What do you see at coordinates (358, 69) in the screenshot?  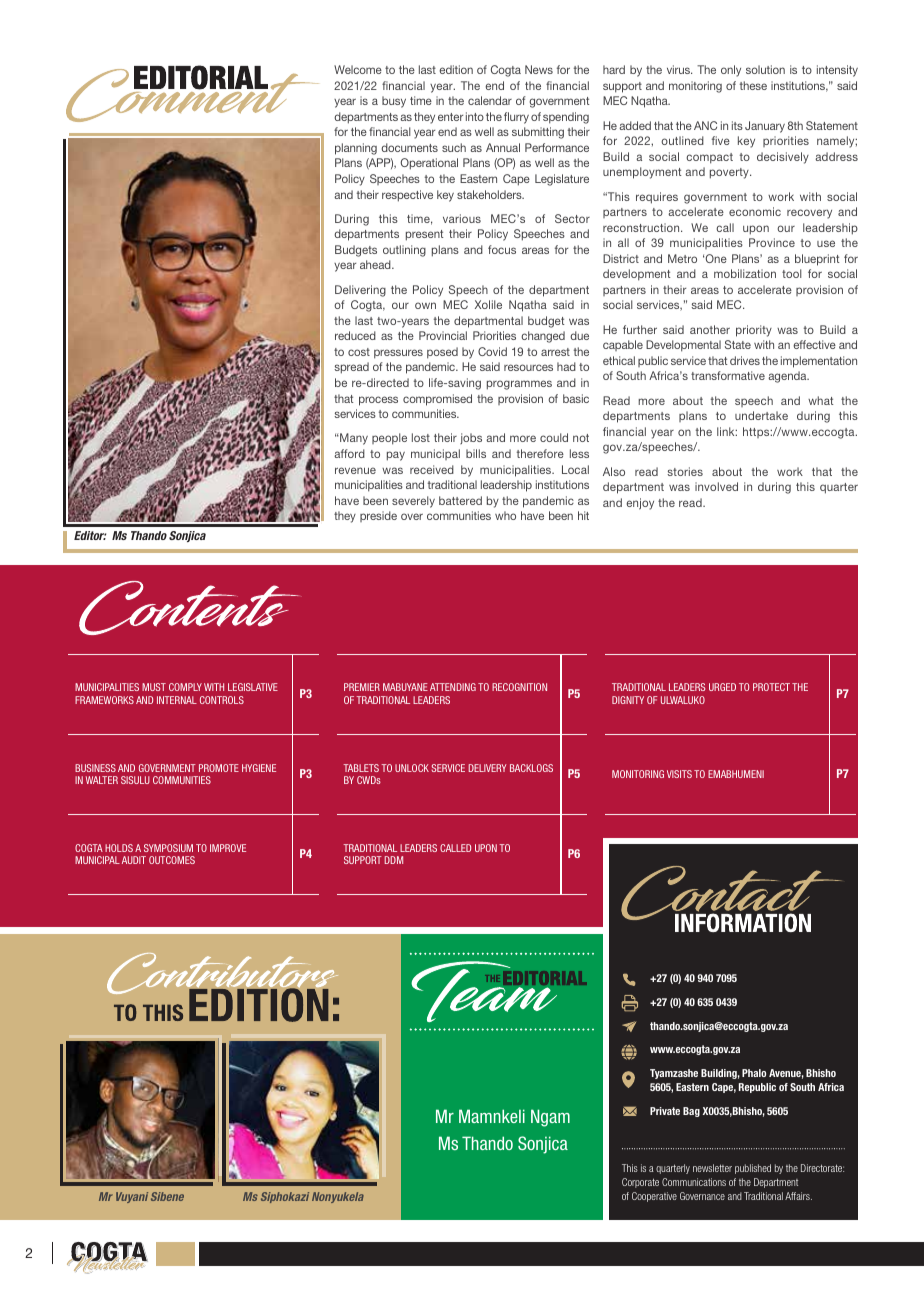 I see `Welcome` at bounding box center [358, 69].
